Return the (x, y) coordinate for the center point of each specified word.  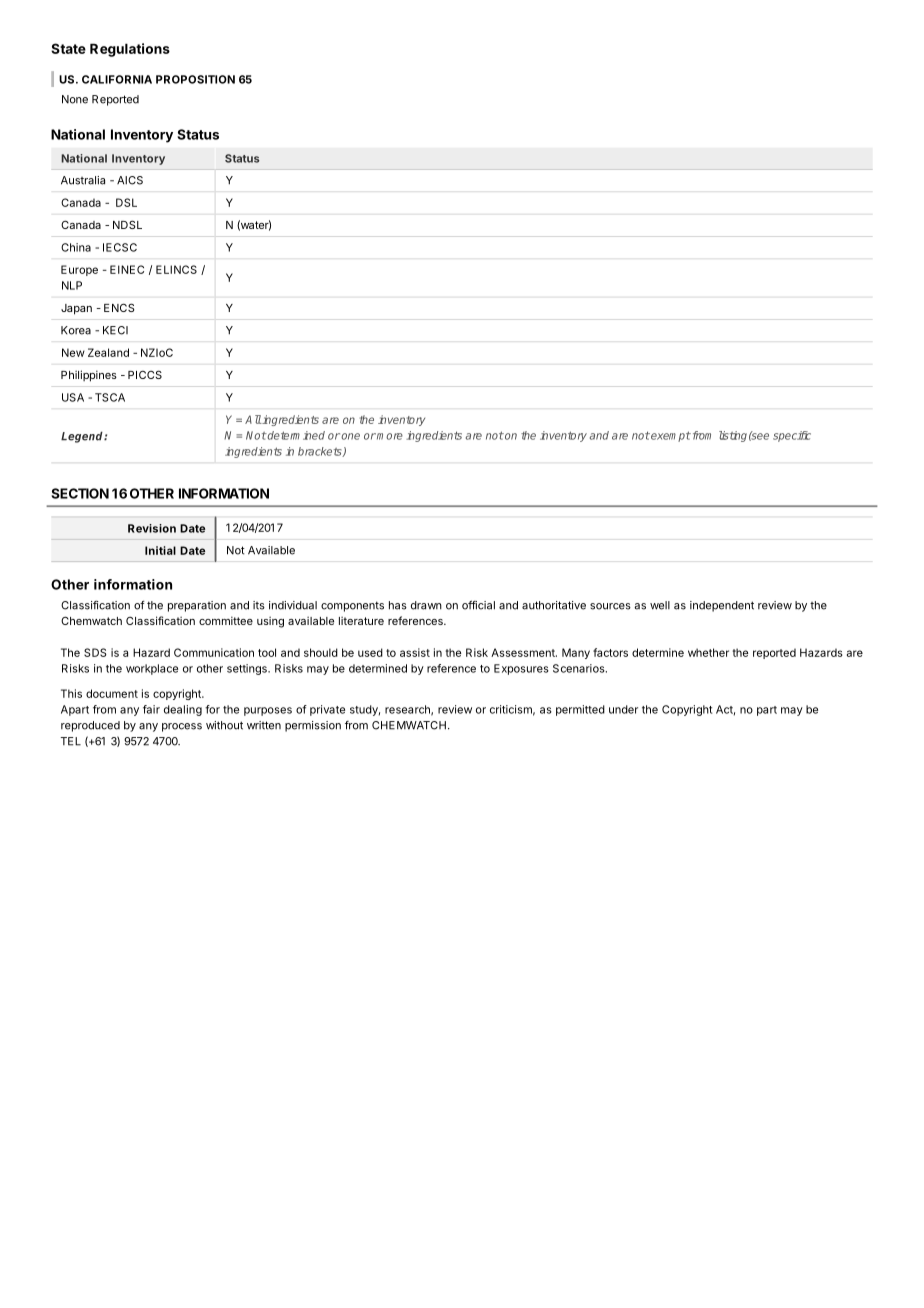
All (253, 419)
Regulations (130, 50)
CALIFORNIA (117, 79)
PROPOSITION (195, 79)
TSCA (110, 397)
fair (151, 709)
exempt (670, 436)
